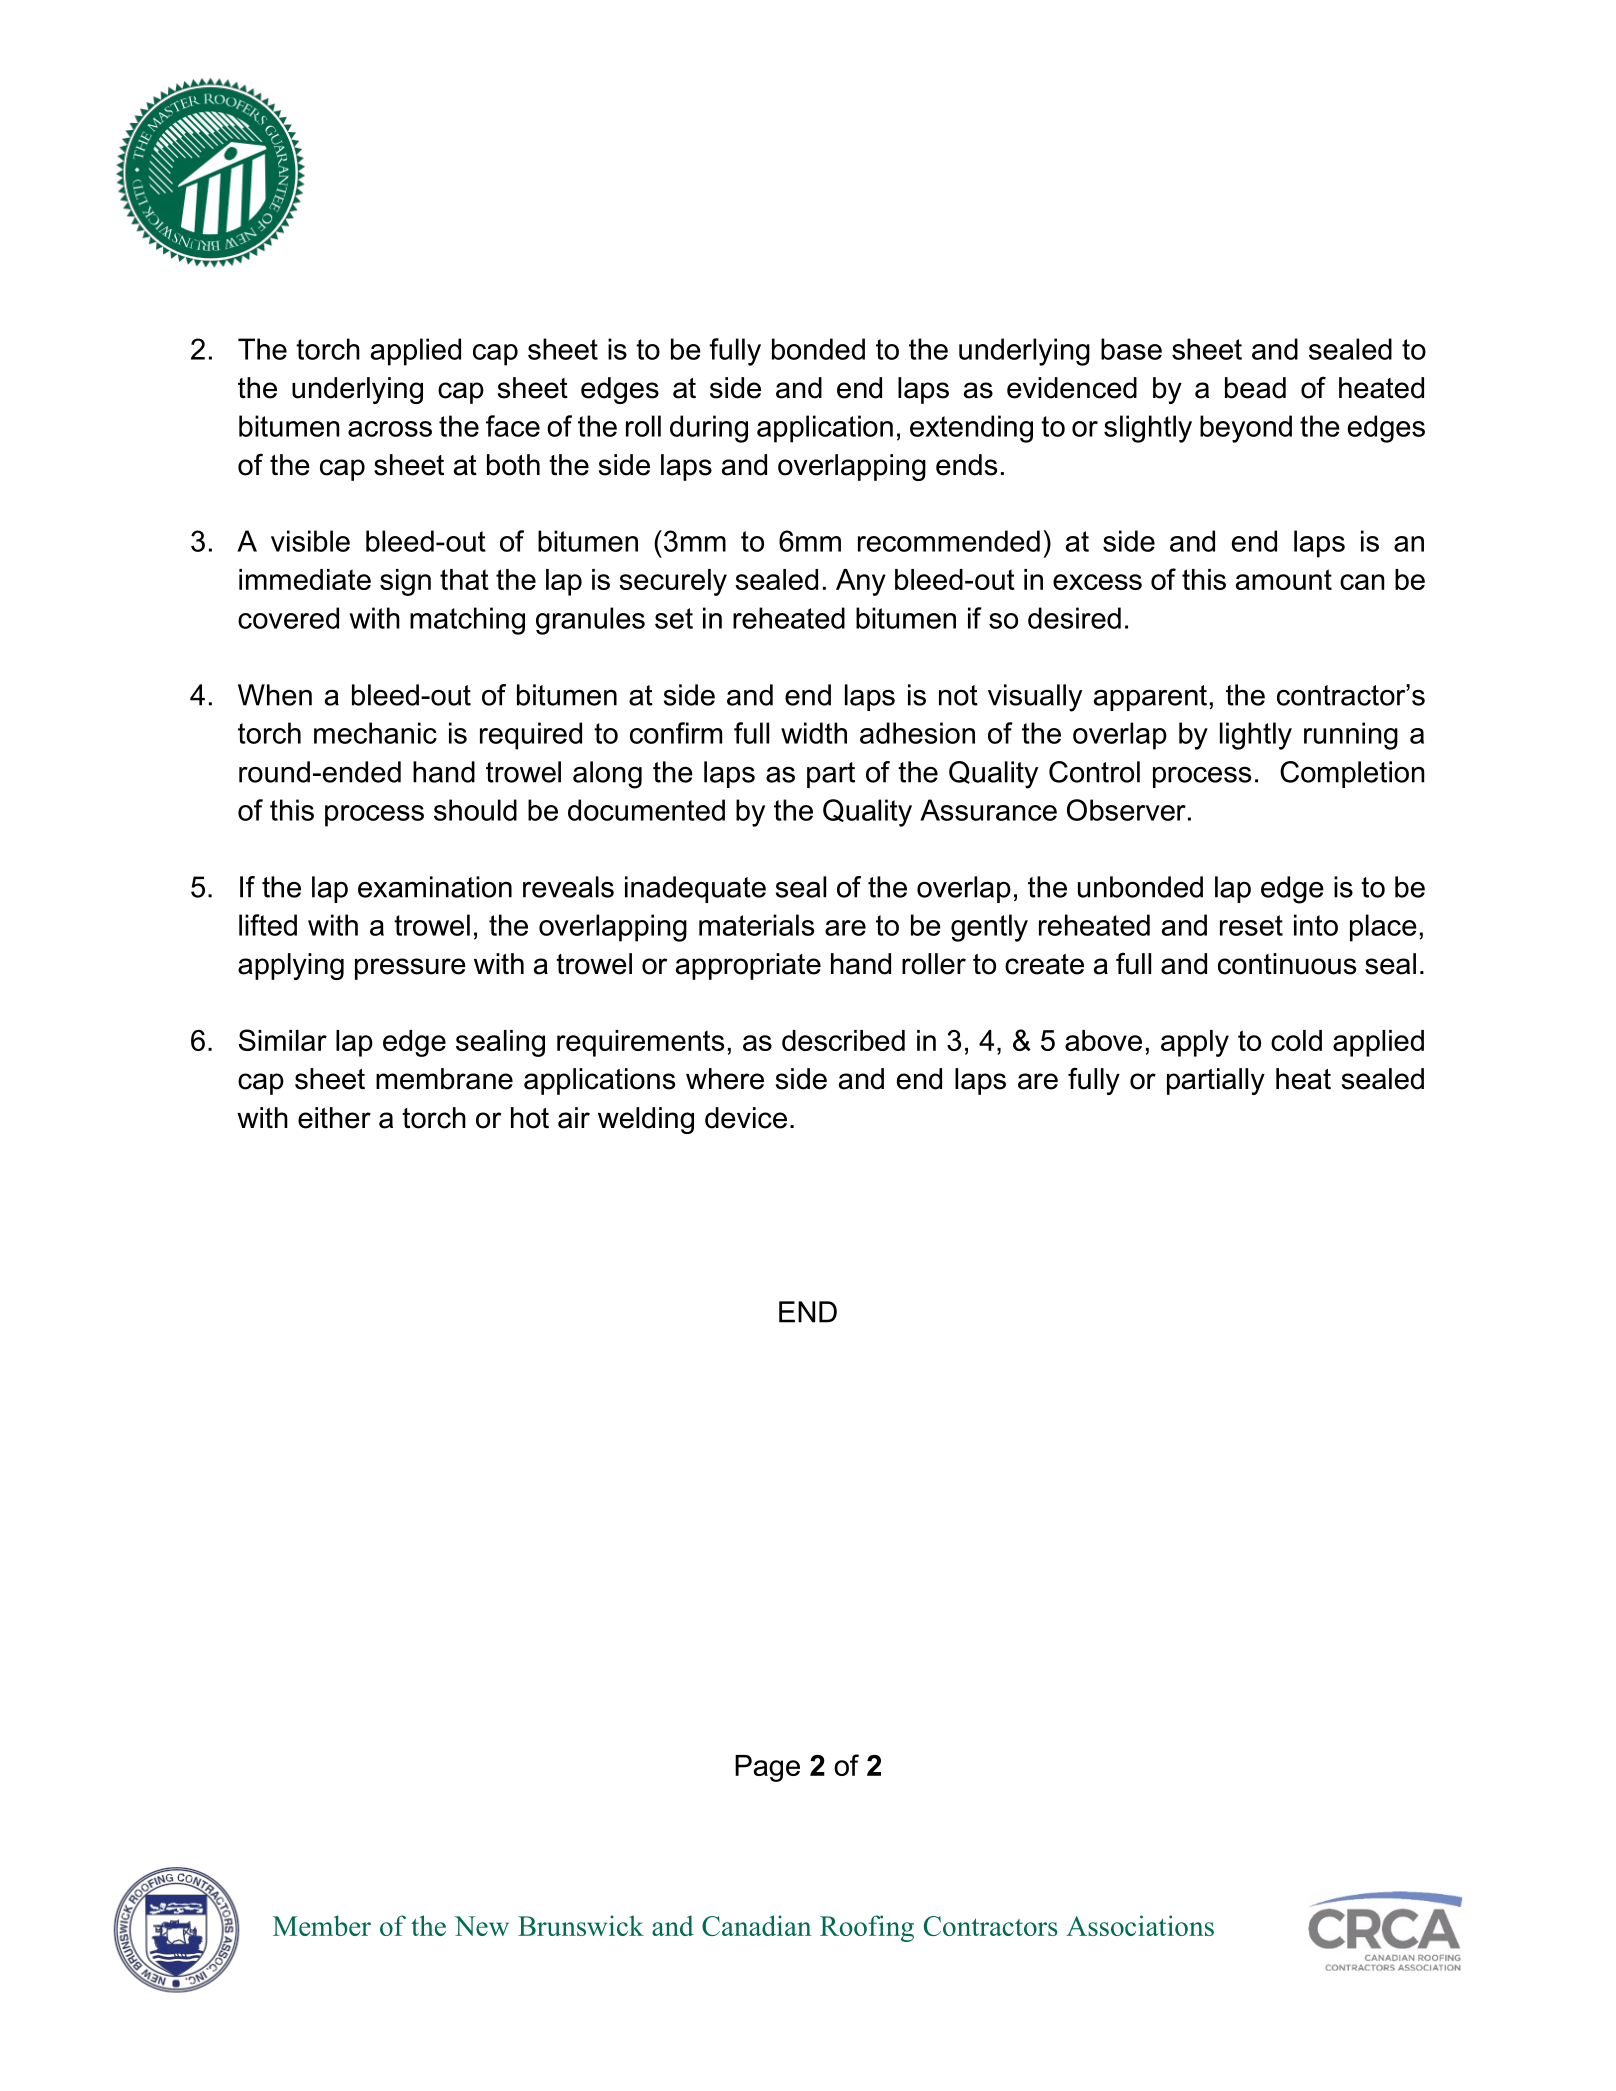 The height and width of the page is (2091, 1616). Describe the element at coordinates (322, 1925) in the page. I see `Member` at that location.
